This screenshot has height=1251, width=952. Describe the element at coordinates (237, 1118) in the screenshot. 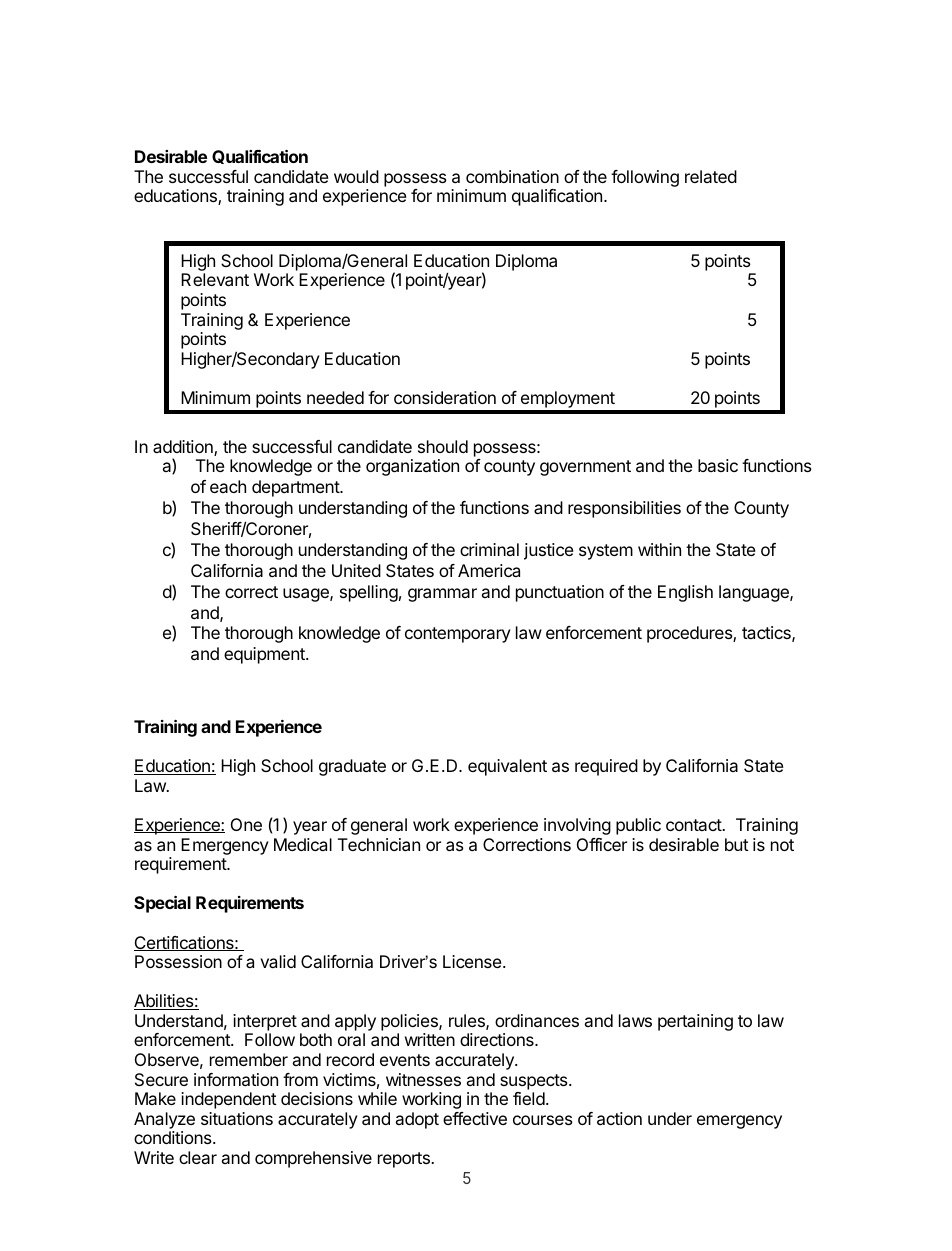

I see `situations` at that location.
